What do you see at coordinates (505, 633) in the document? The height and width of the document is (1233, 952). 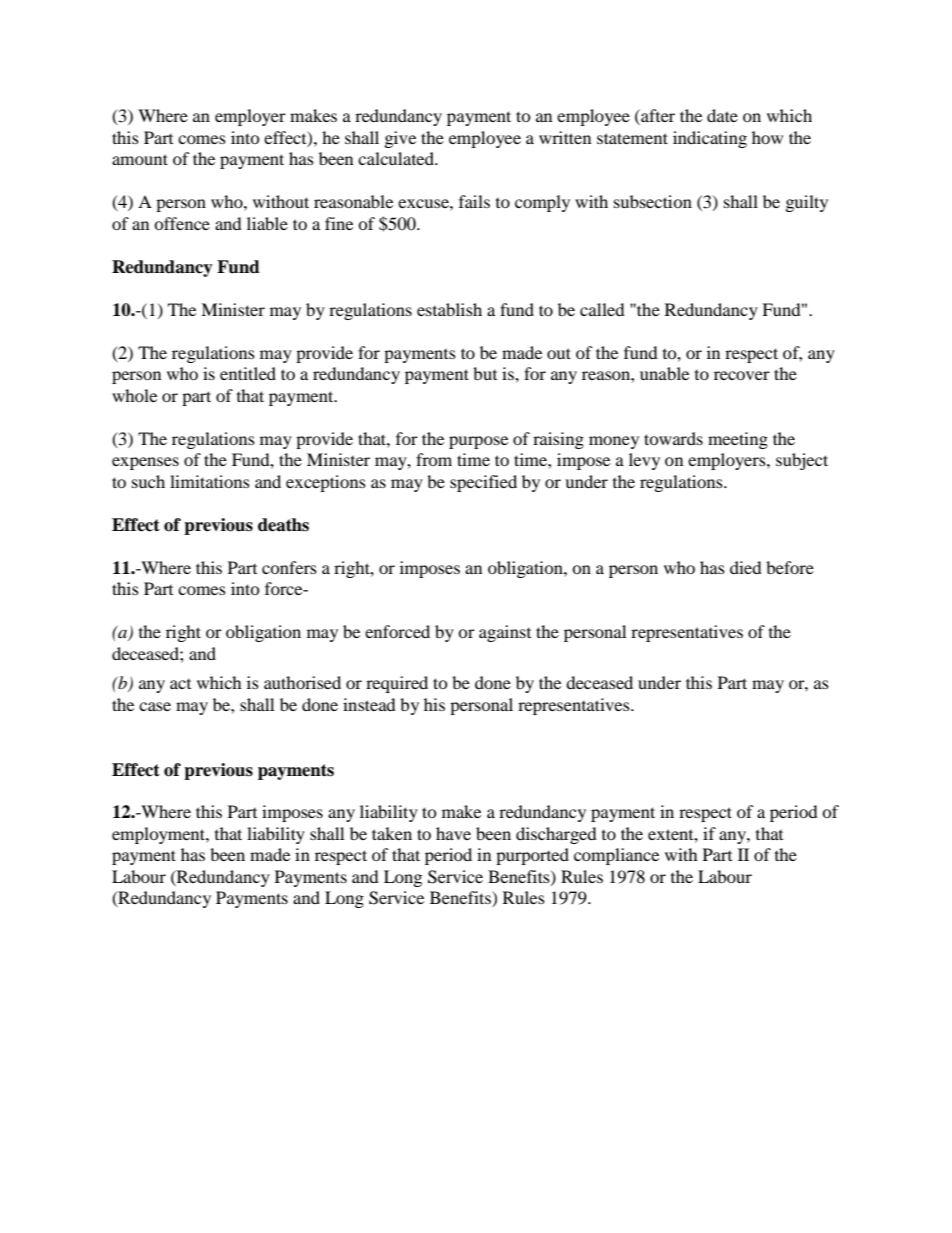 I see `against` at bounding box center [505, 633].
